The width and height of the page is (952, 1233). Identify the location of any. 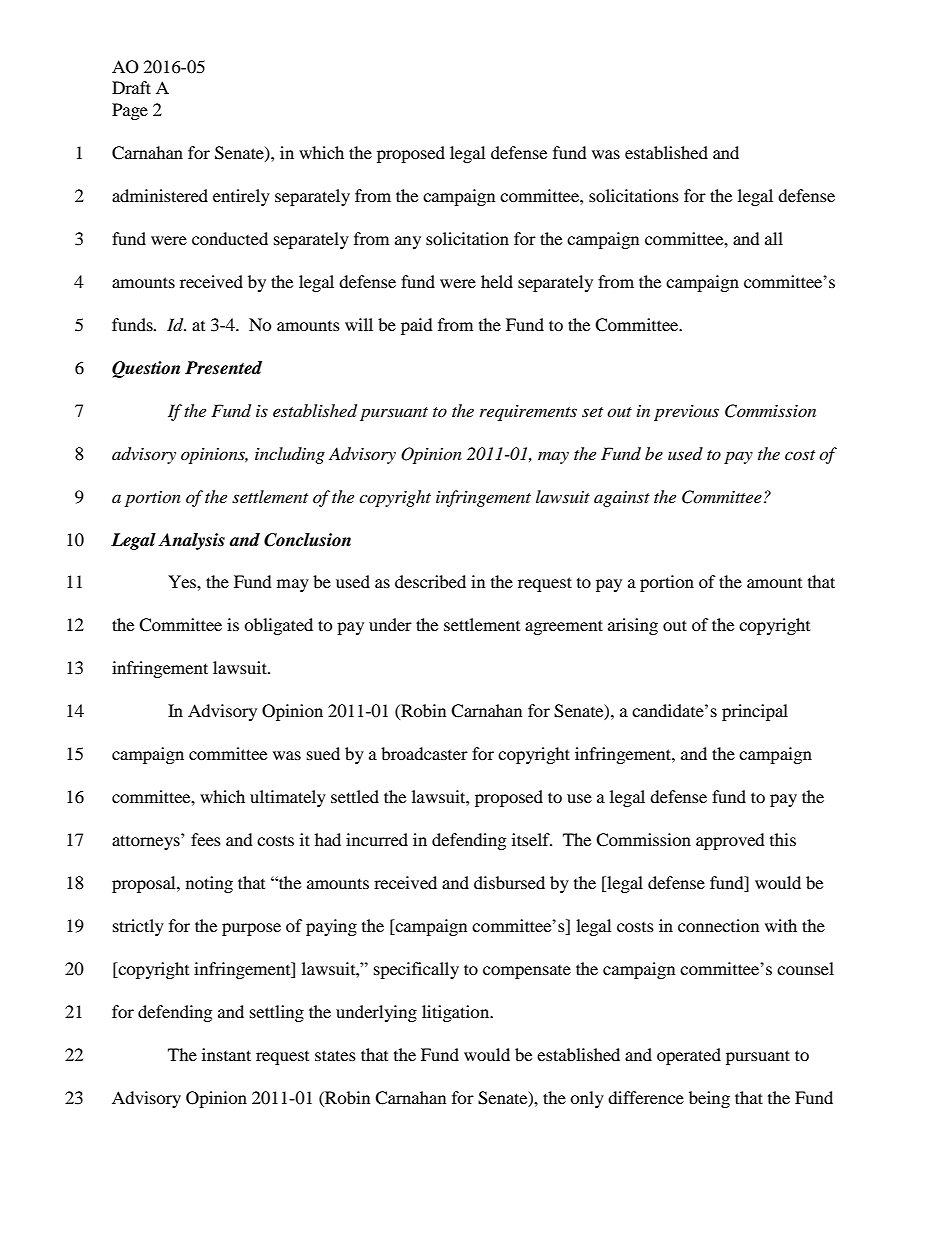
(408, 242).
